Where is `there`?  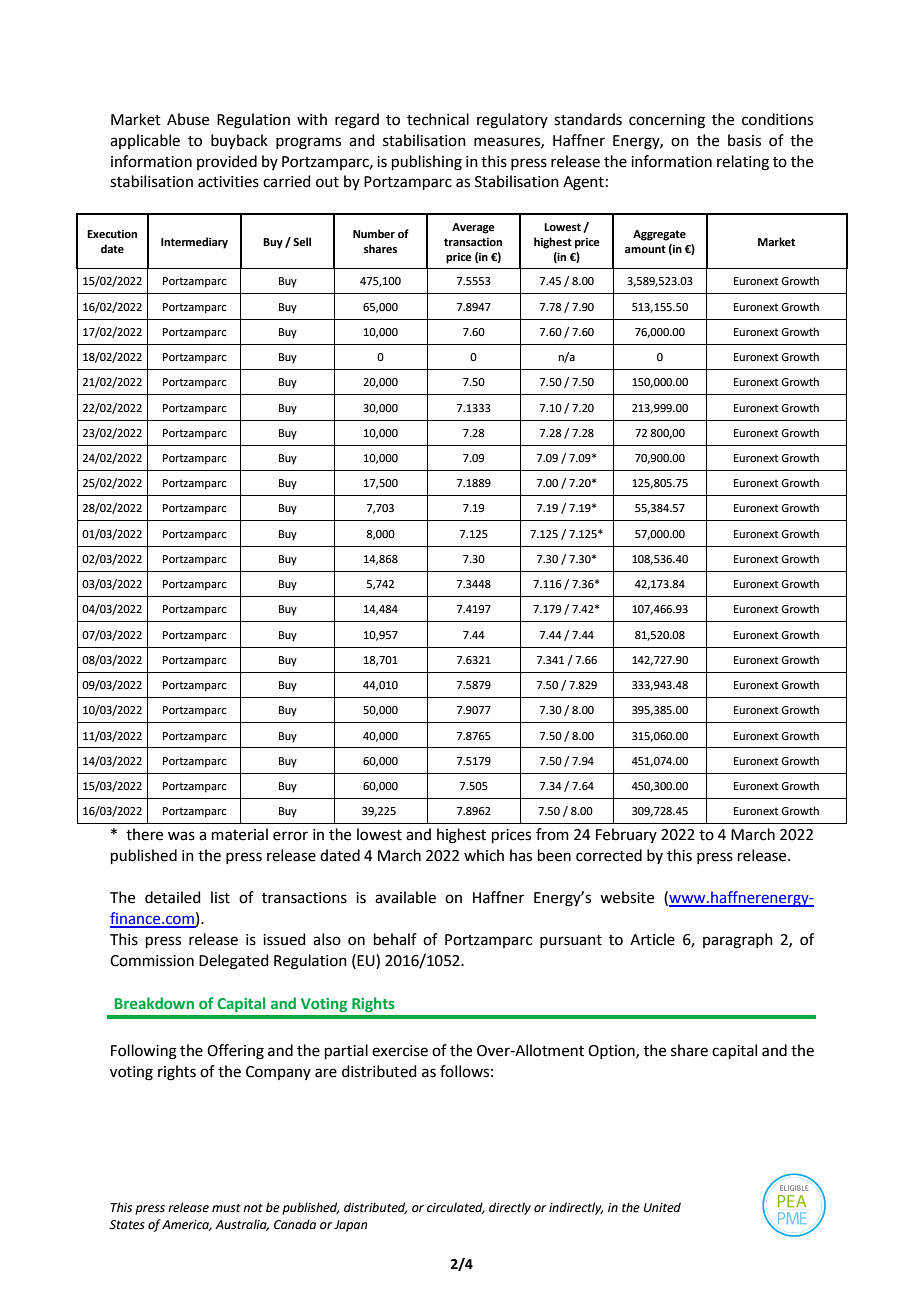
there is located at coordinates (144, 834).
